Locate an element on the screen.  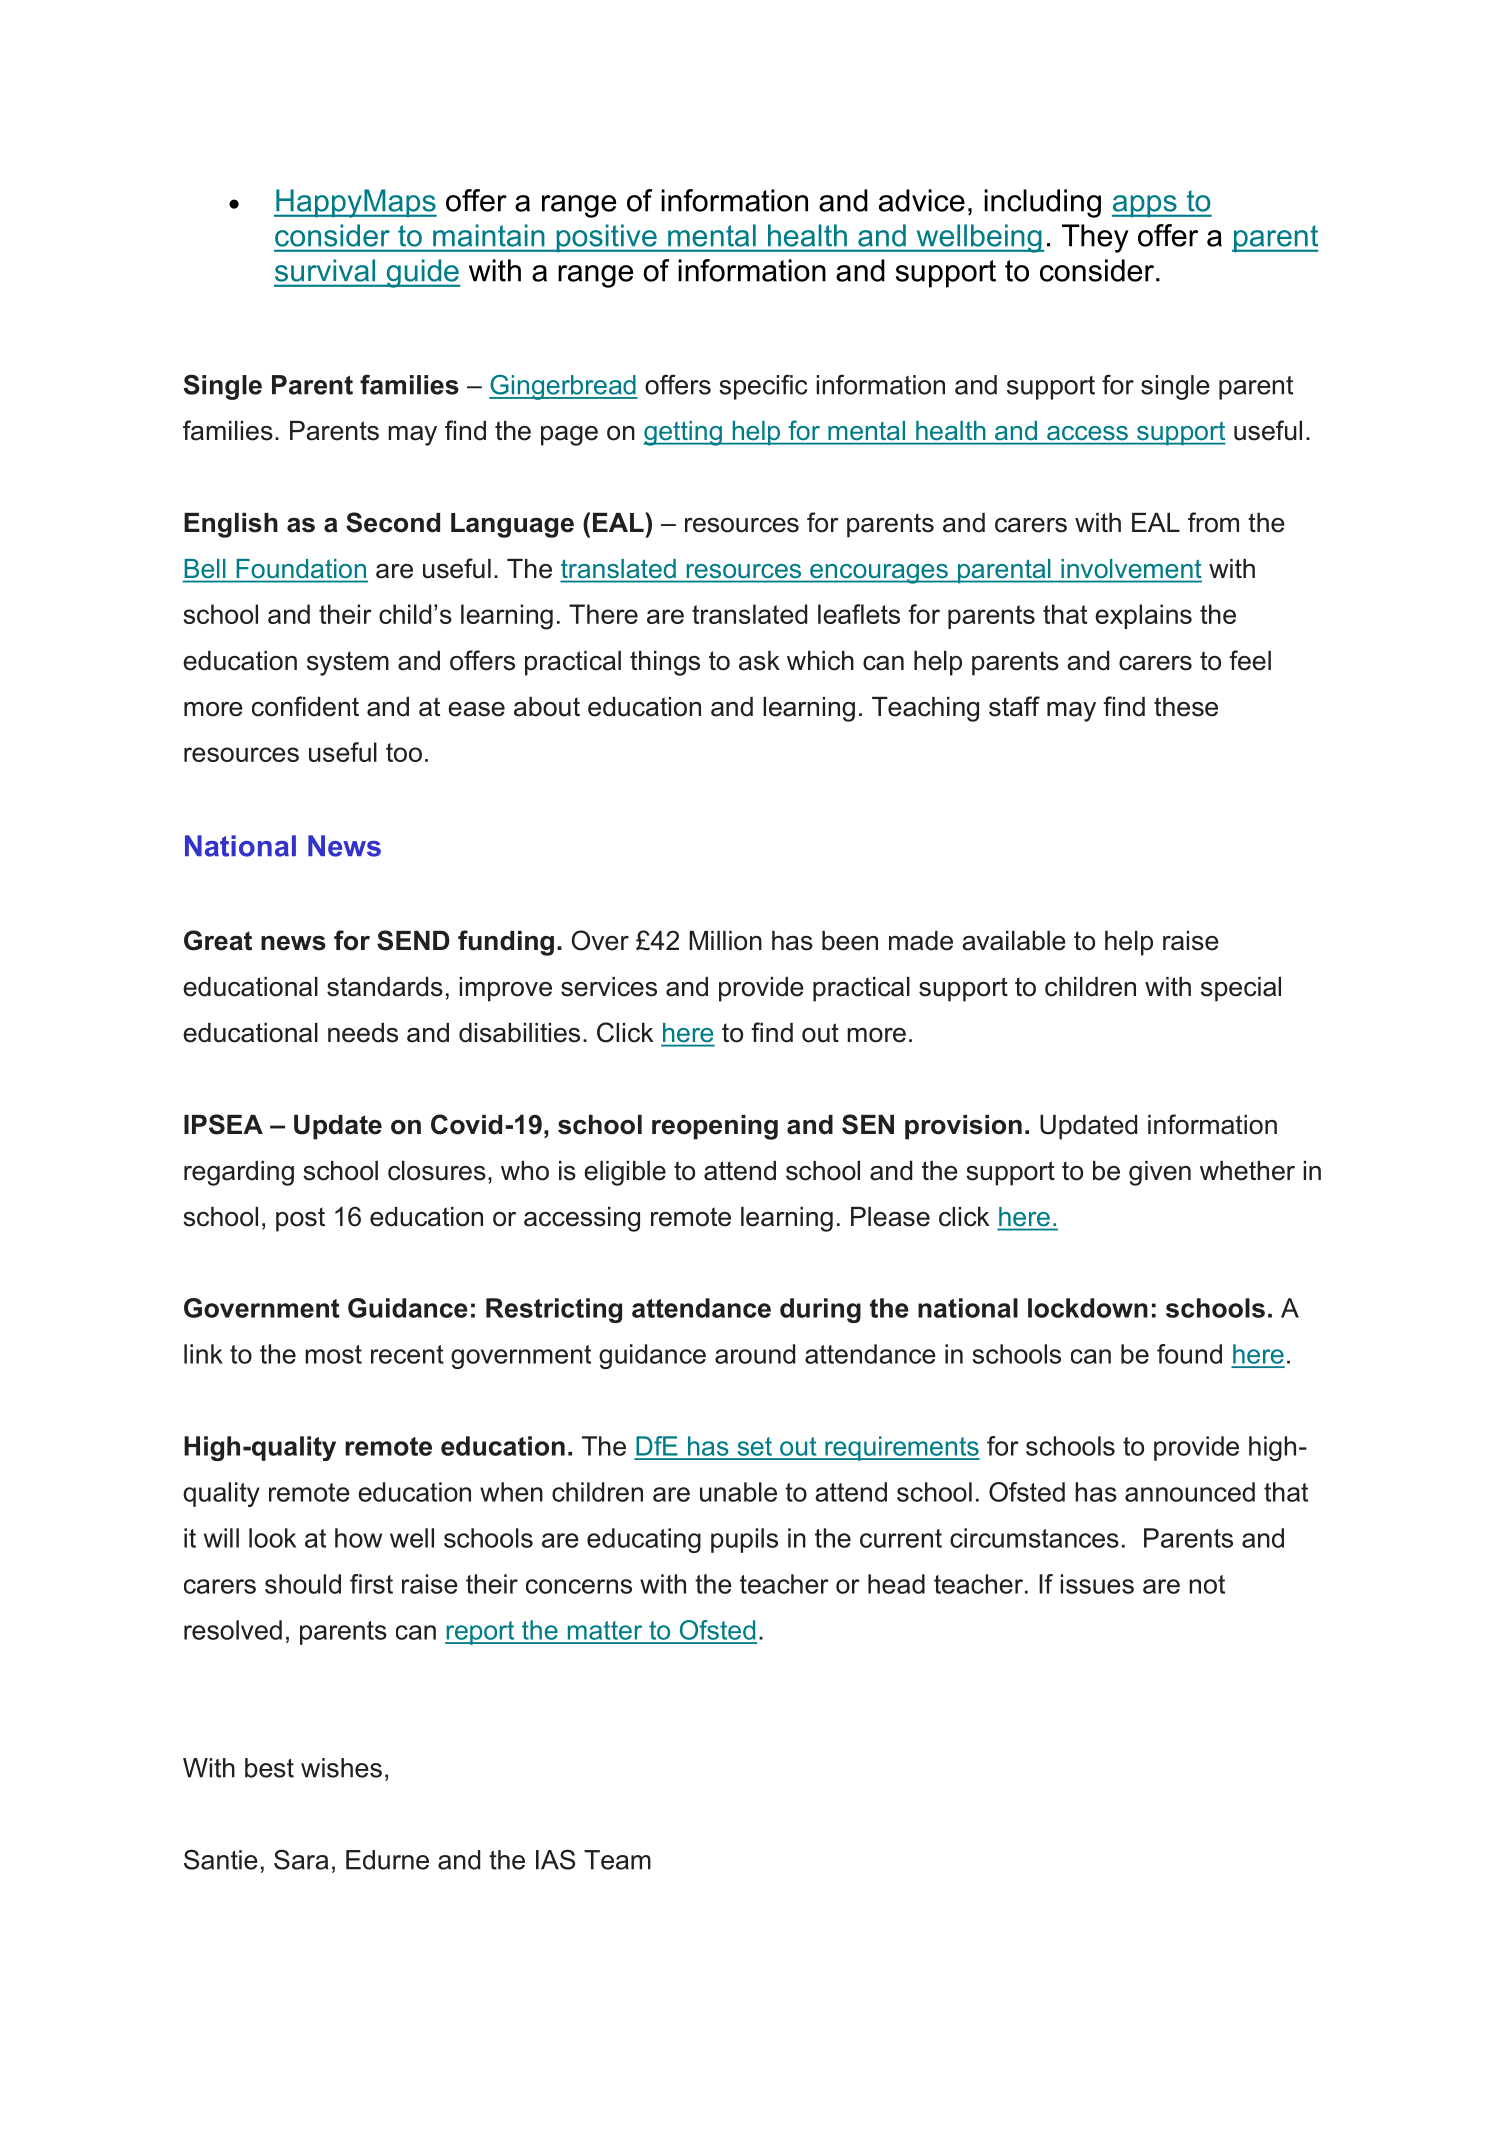
They is located at coordinates (1095, 238).
